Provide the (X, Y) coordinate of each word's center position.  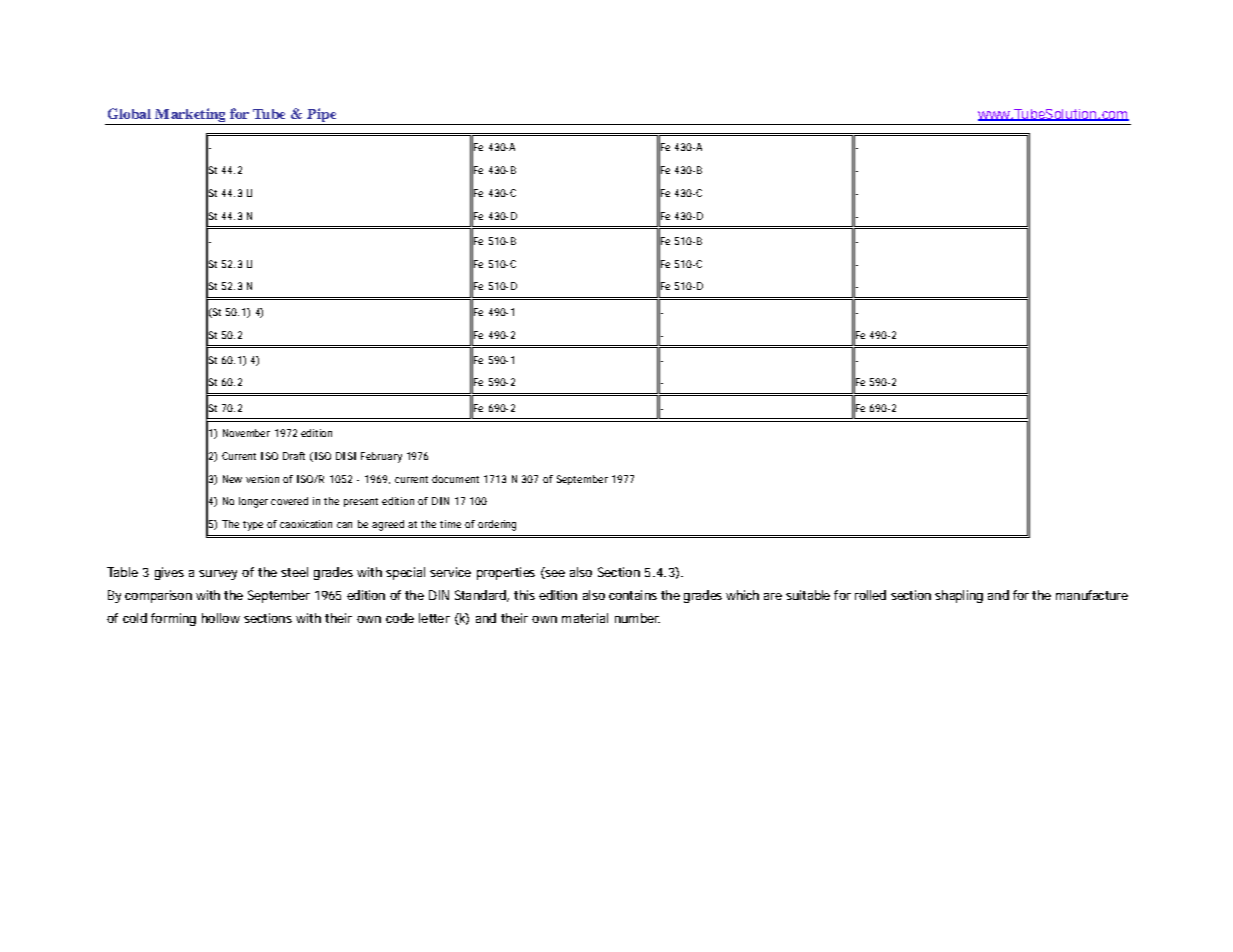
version (262, 479)
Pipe (321, 115)
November (246, 433)
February (381, 457)
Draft (294, 456)
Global (129, 113)
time (450, 524)
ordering (497, 525)
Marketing (190, 115)
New (232, 479)
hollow (221, 618)
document (455, 479)
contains (633, 595)
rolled (870, 595)
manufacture (1092, 595)
